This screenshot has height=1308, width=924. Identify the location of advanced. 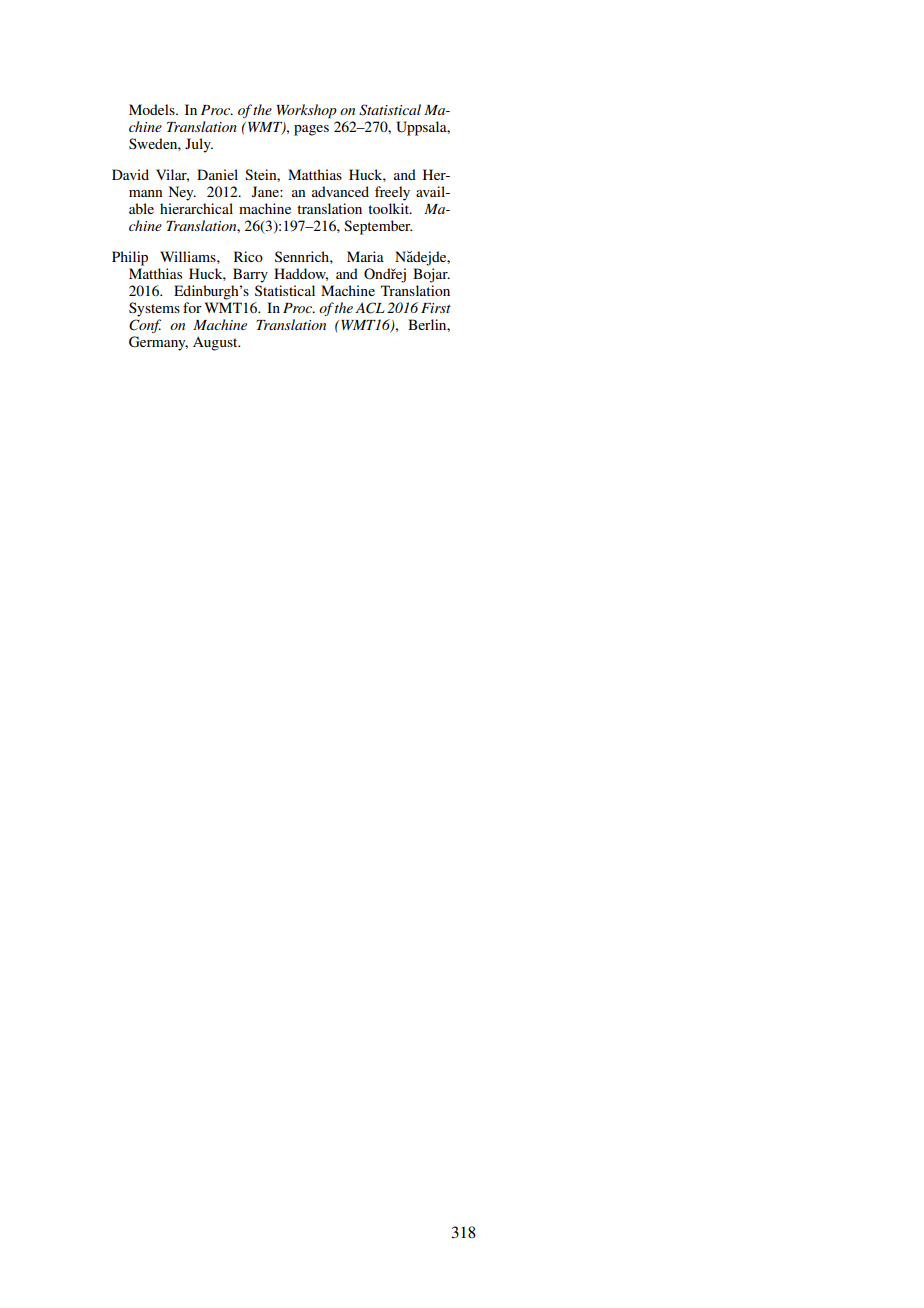
(340, 191).
